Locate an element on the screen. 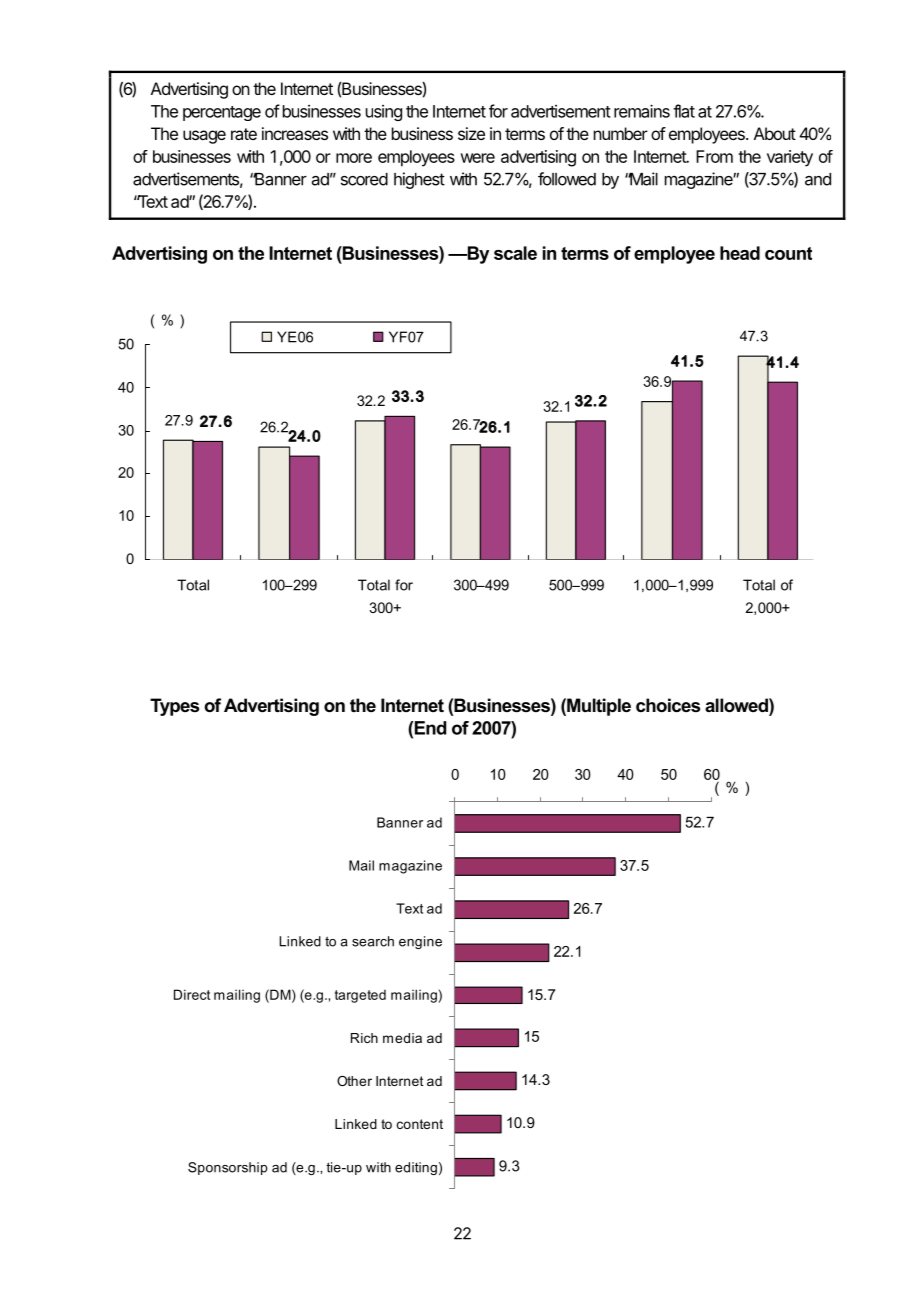 The height and width of the screenshot is (1308, 924). engine is located at coordinates (420, 942).
